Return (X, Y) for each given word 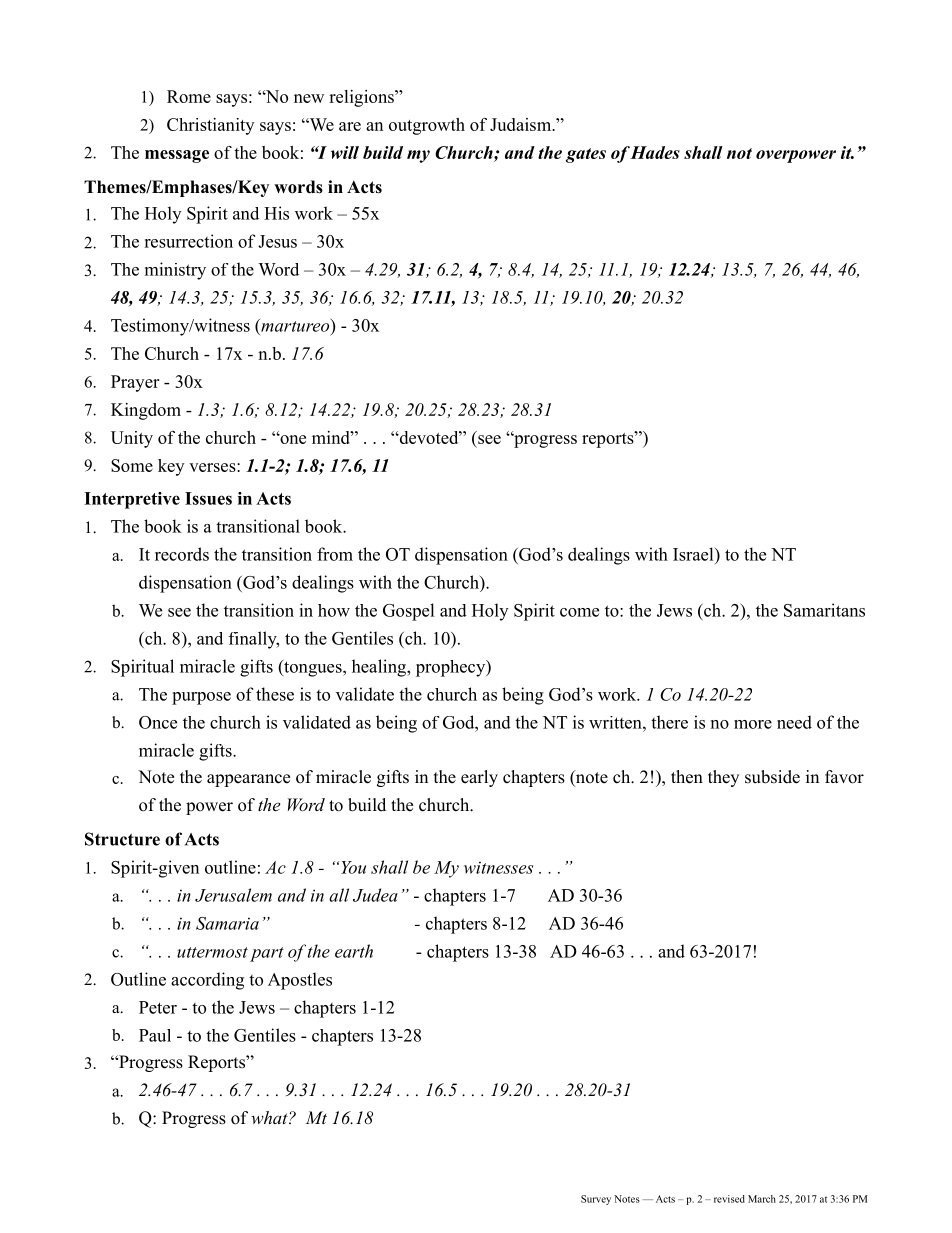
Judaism (522, 124)
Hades (655, 152)
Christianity (210, 126)
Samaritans (824, 610)
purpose (201, 698)
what (270, 1117)
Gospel (409, 612)
